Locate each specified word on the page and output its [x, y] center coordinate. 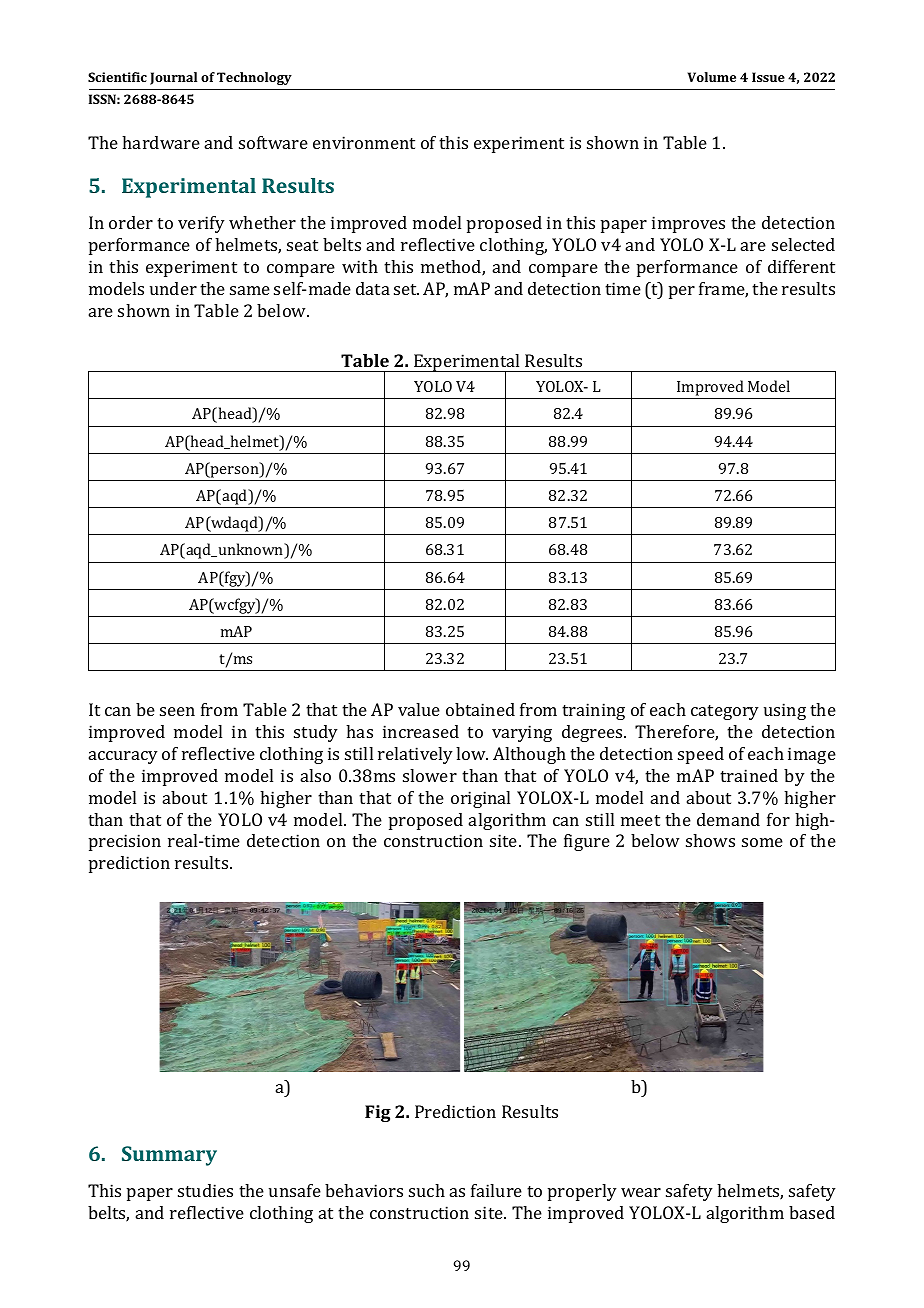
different [801, 266]
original [480, 799]
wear [641, 1192]
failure [496, 1190]
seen [177, 711]
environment [364, 142]
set [406, 289]
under [173, 288]
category [725, 712]
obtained [480, 709]
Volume [712, 77]
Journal [173, 78]
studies [205, 1190]
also [316, 775]
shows [710, 840]
